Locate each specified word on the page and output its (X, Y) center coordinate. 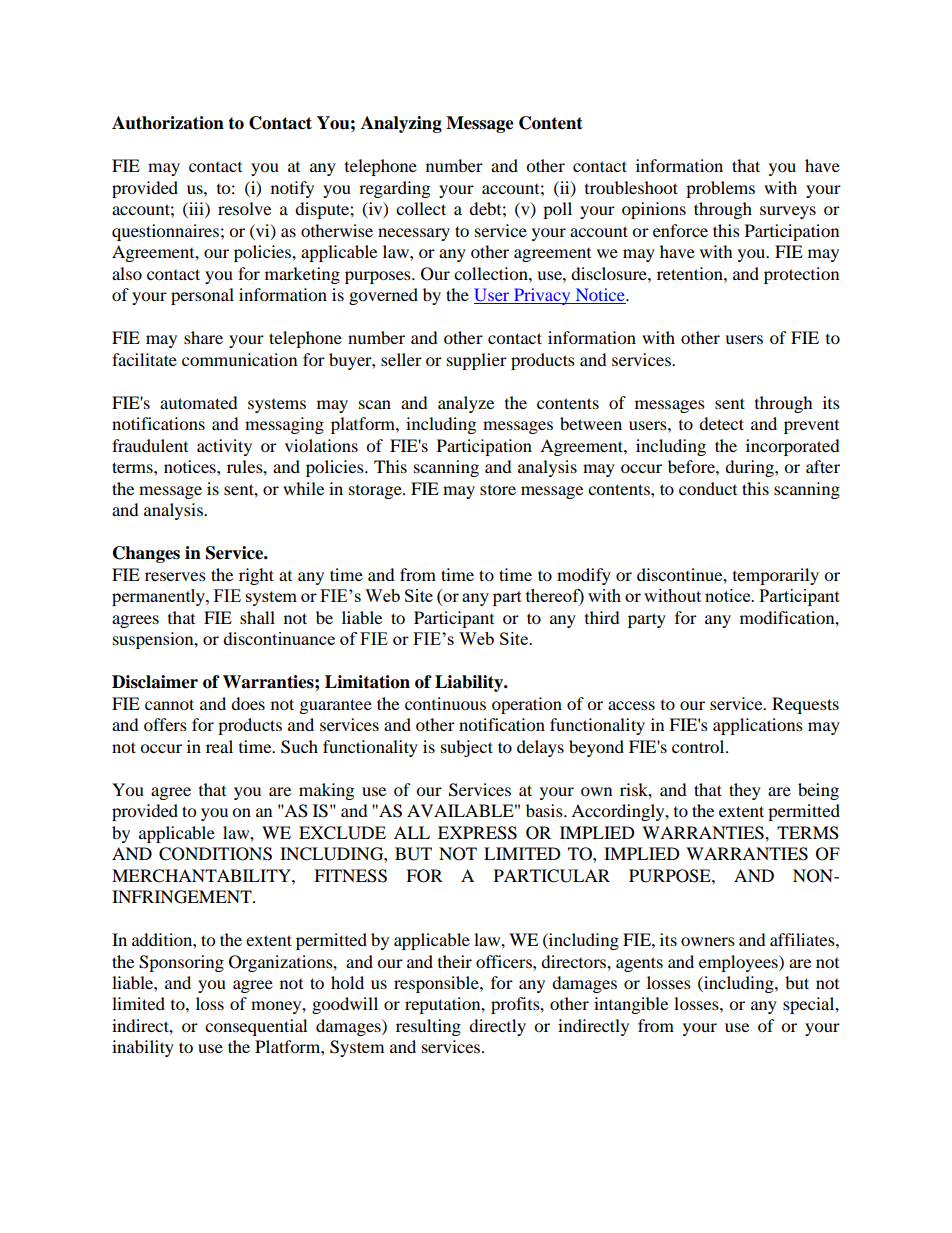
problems (720, 189)
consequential (256, 1027)
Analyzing (401, 124)
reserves (175, 576)
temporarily (776, 576)
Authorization (168, 123)
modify (584, 576)
